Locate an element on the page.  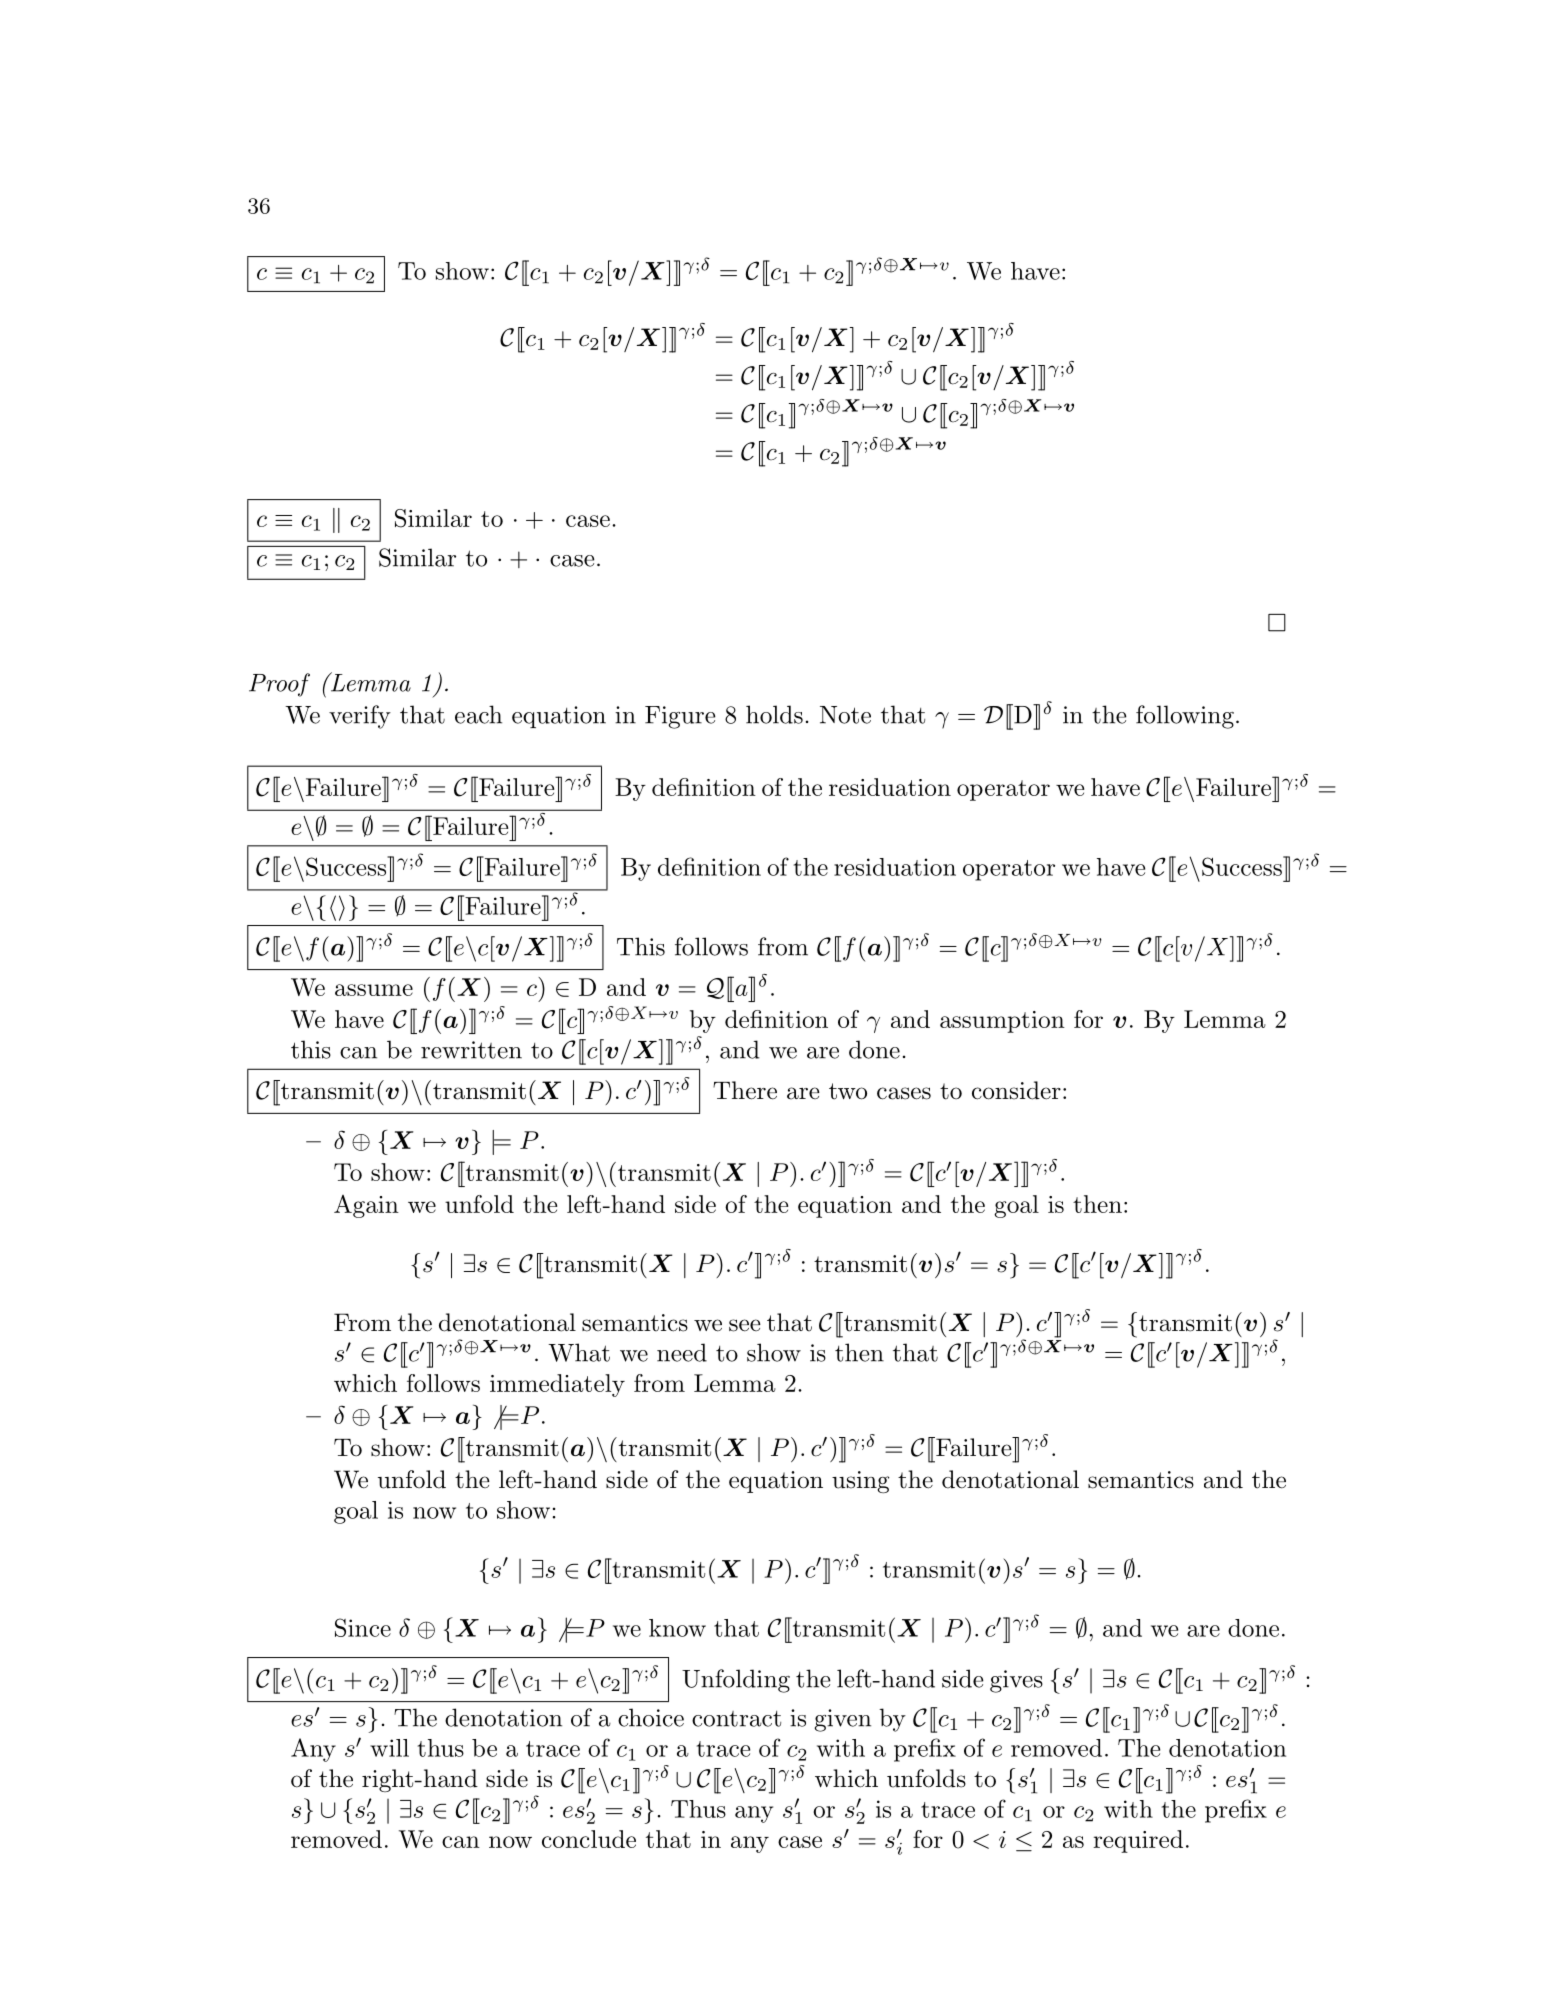
immediately is located at coordinates (557, 1385).
